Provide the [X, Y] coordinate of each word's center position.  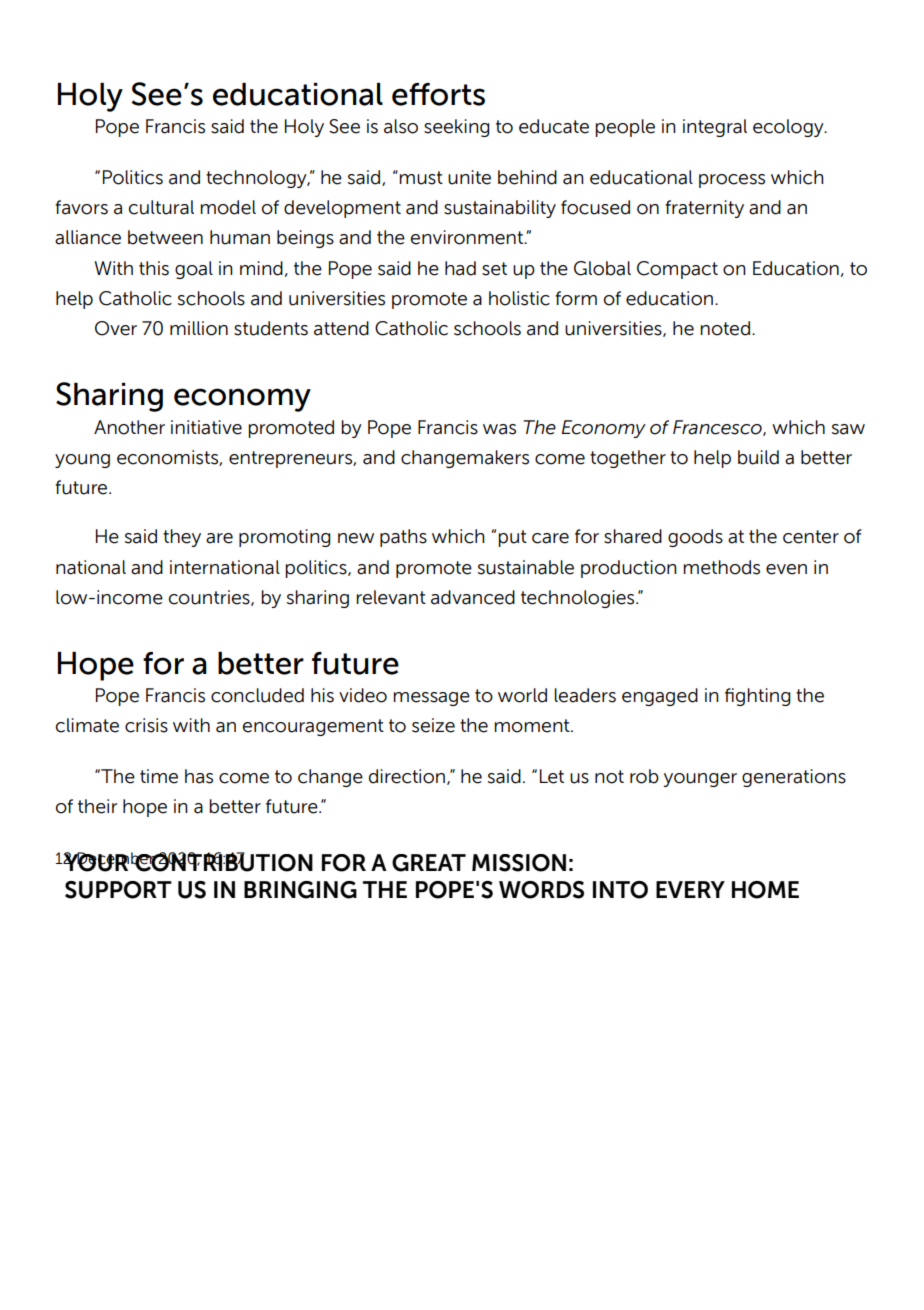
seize [433, 725]
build [758, 457]
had [460, 268]
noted [725, 328]
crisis [146, 725]
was [499, 429]
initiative [206, 427]
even [786, 569]
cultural [161, 207]
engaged [660, 697]
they [182, 538]
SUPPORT [118, 890]
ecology [789, 128]
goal [194, 270]
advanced [473, 597]
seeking [456, 128]
